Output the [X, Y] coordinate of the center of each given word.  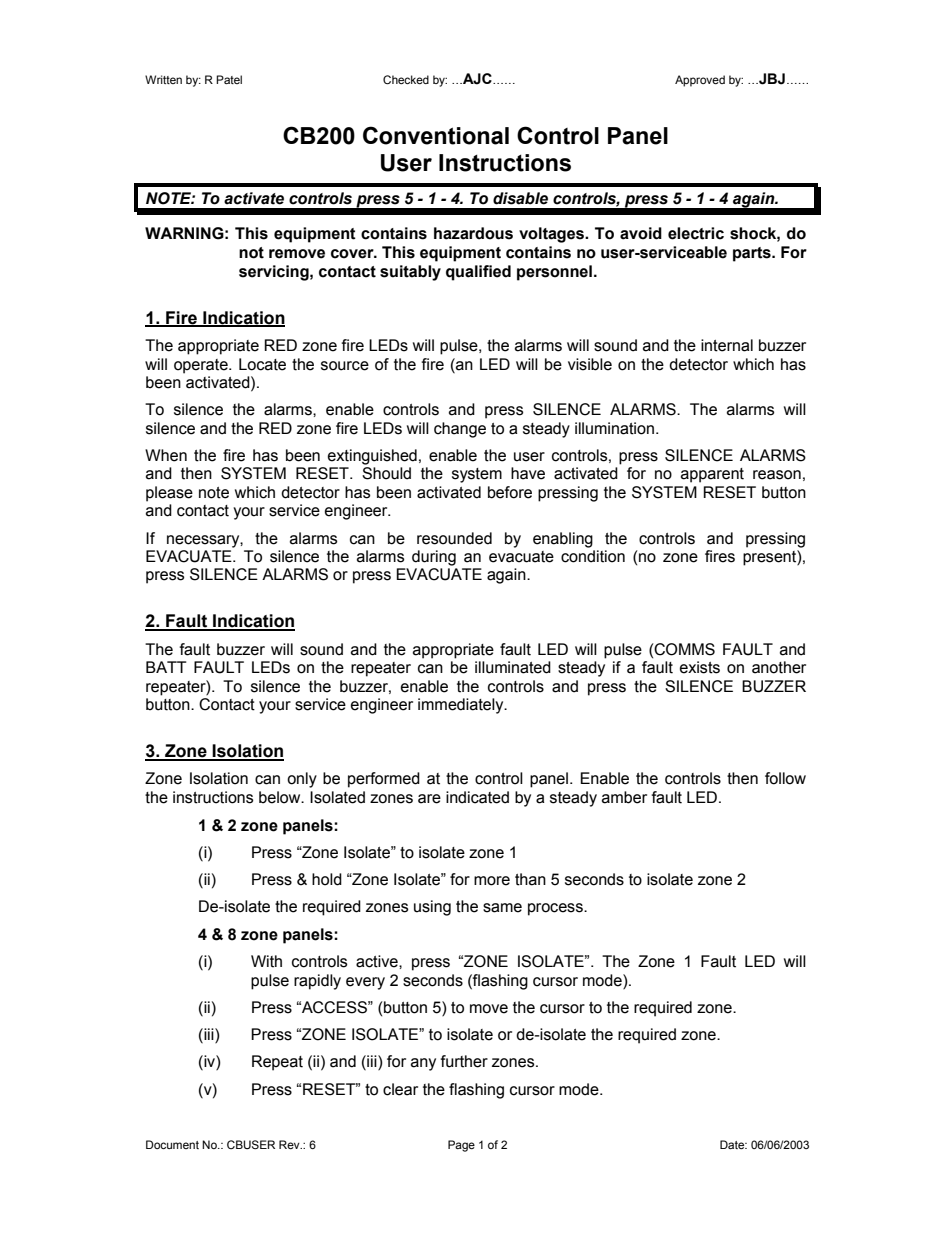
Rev [290, 1144]
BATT [166, 667]
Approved [700, 81]
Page [461, 1146]
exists [700, 667]
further [464, 1061]
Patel [229, 79]
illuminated [513, 667]
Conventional [436, 135]
